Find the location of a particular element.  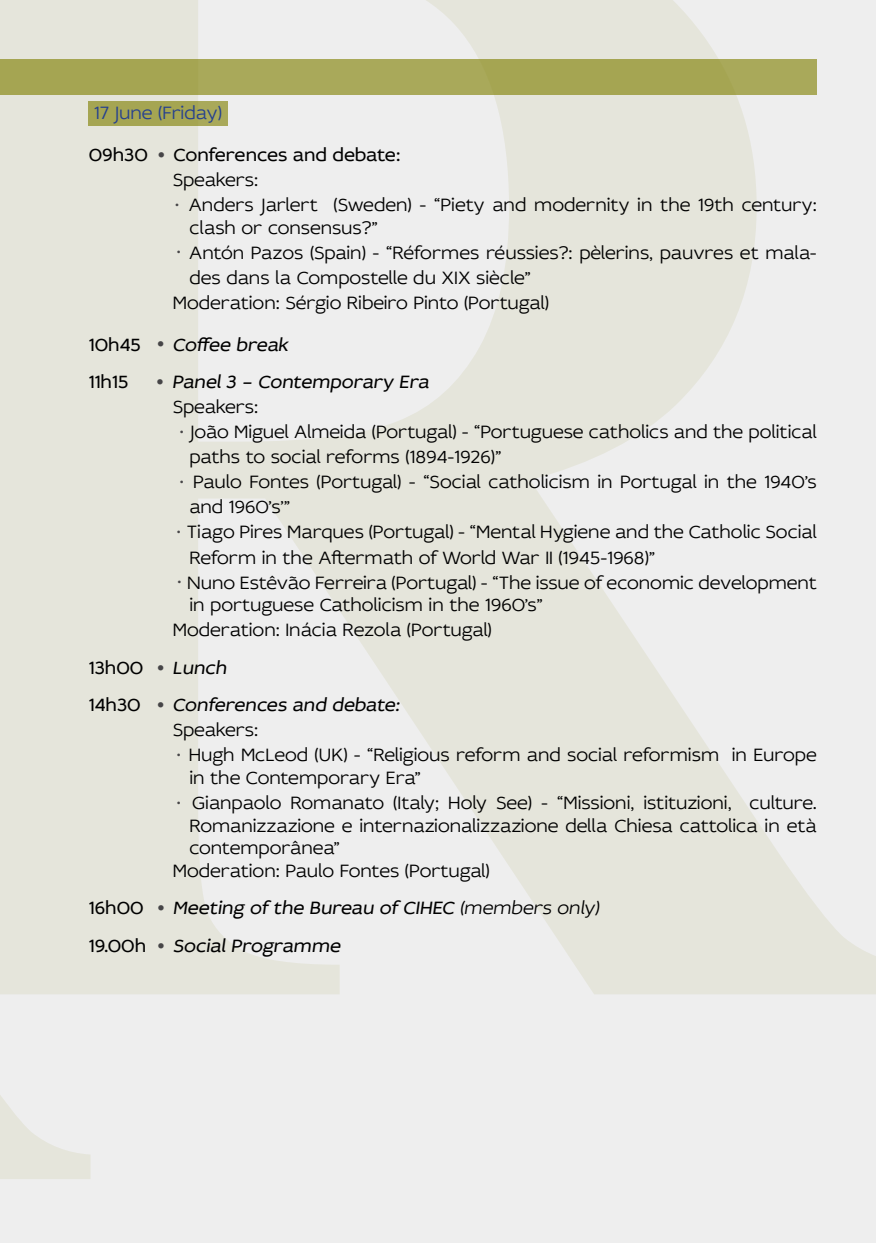

Holy is located at coordinates (467, 804).
